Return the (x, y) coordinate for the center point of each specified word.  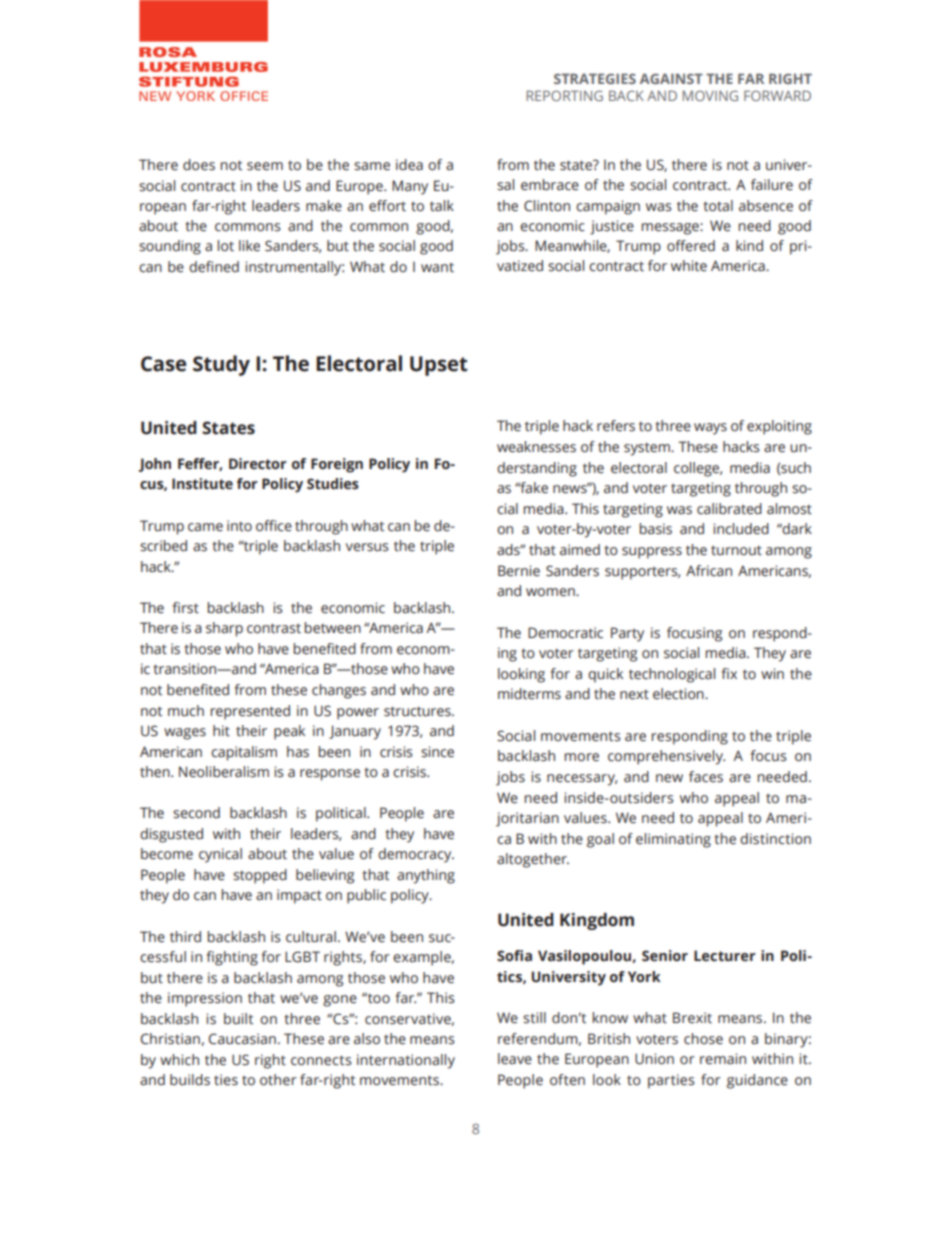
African (709, 571)
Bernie (519, 571)
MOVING (710, 95)
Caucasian (242, 1039)
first (186, 608)
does (199, 165)
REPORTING (564, 95)
